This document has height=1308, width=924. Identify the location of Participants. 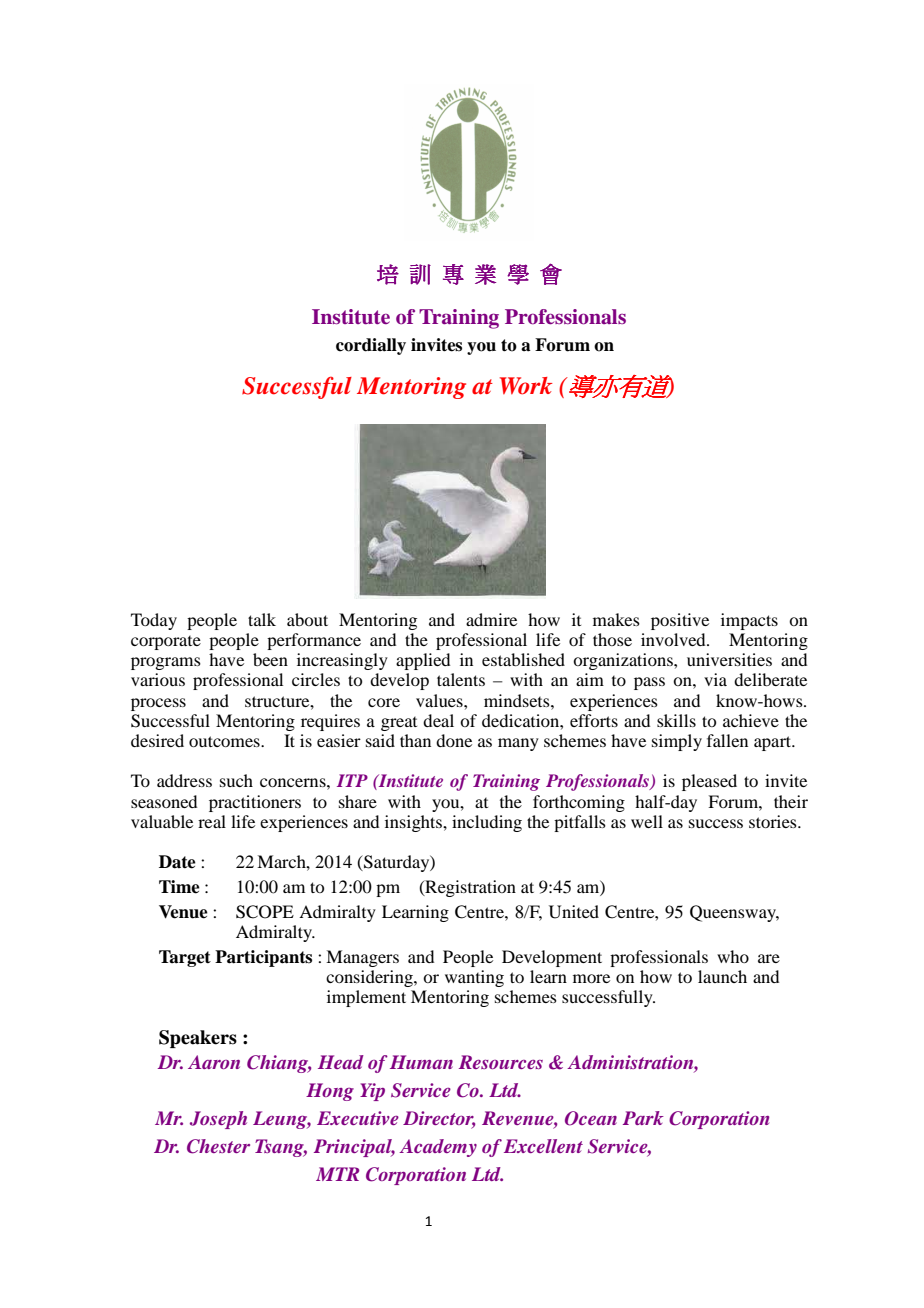
(263, 958).
